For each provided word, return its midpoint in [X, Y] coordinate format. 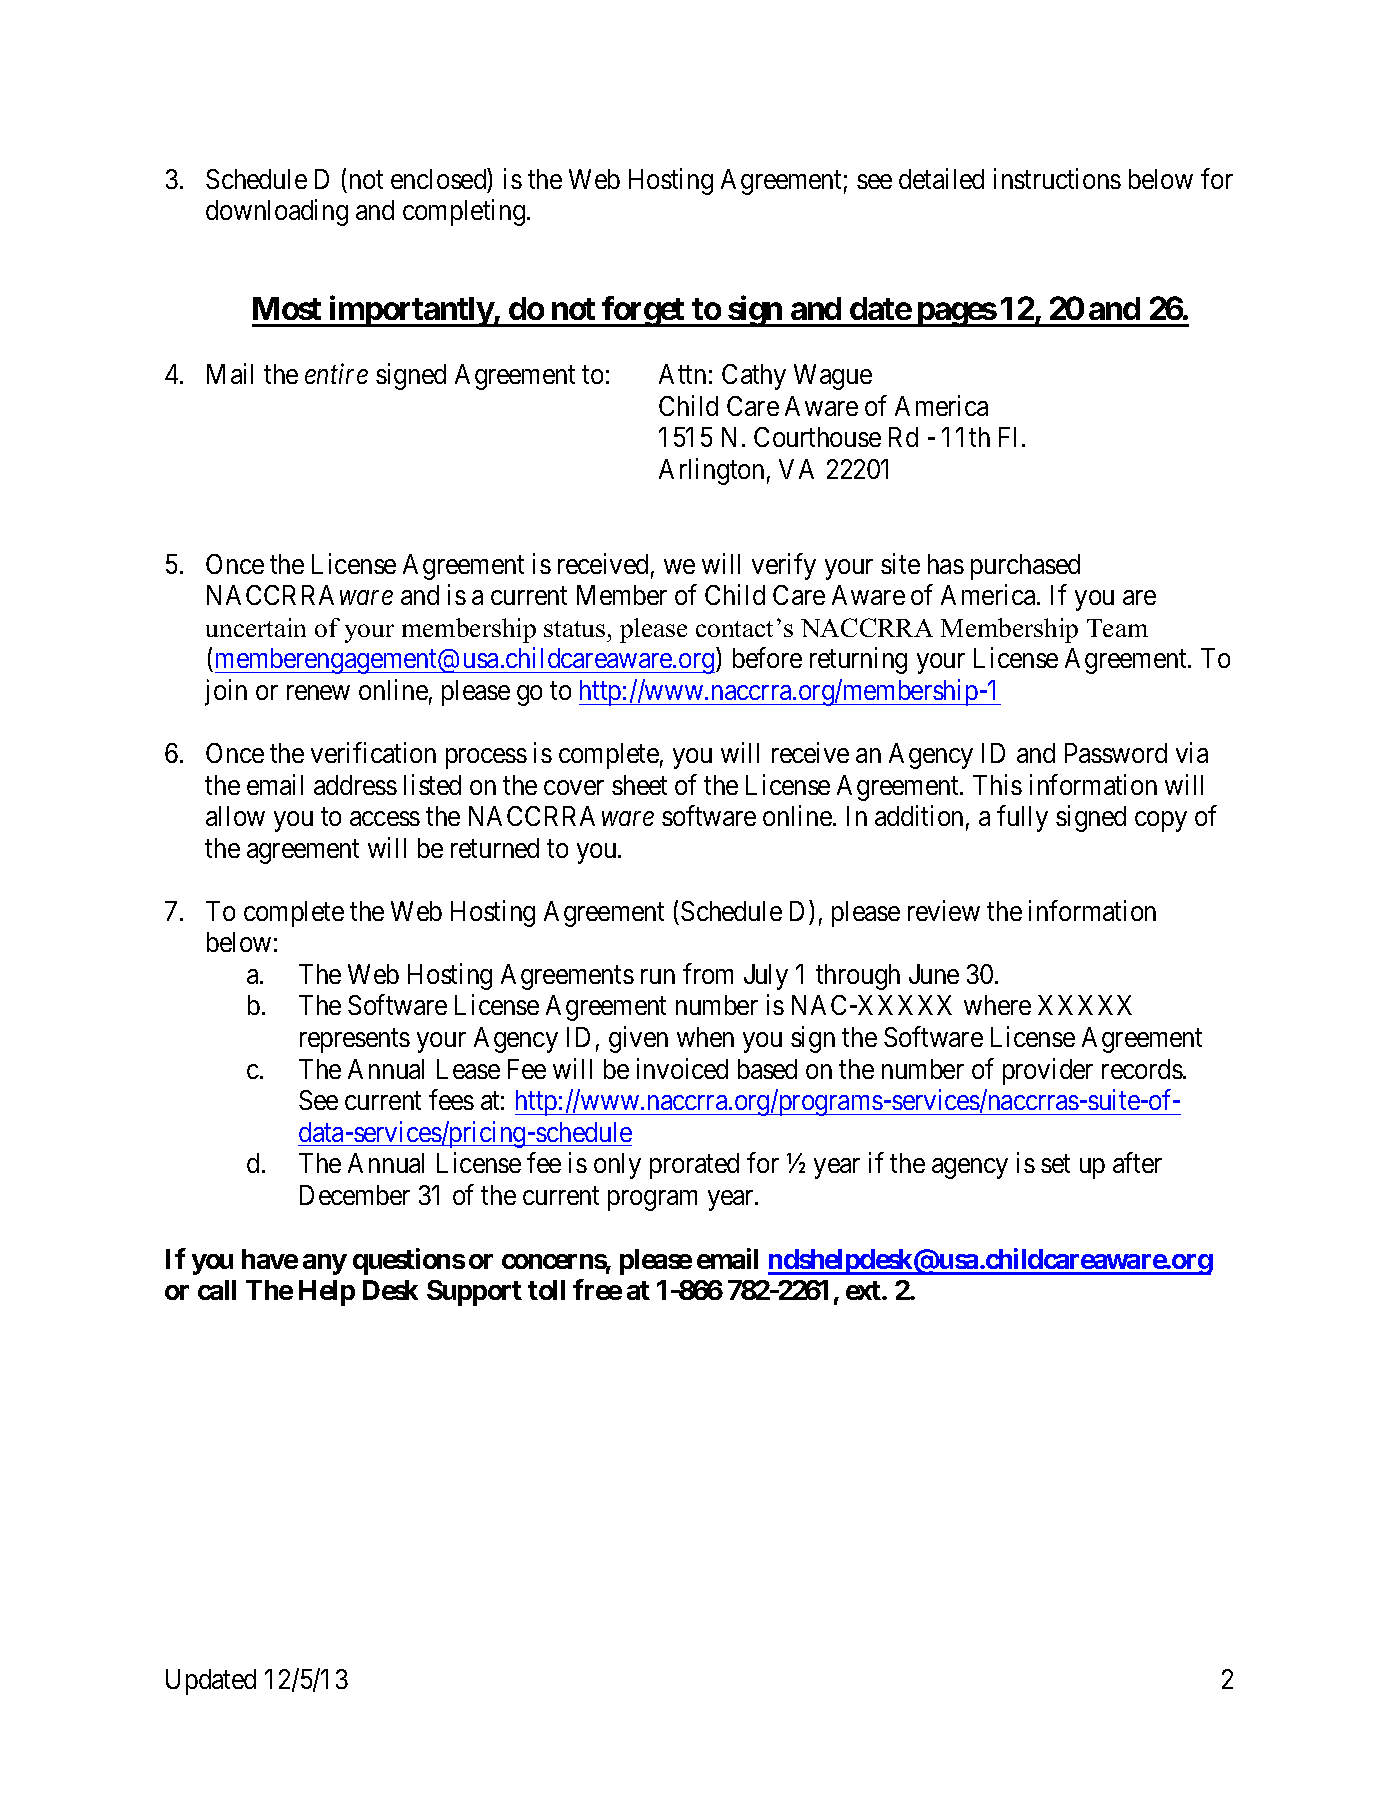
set [1055, 1164]
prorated [694, 1166]
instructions [1057, 178]
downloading [277, 213]
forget [644, 311]
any [325, 1264]
